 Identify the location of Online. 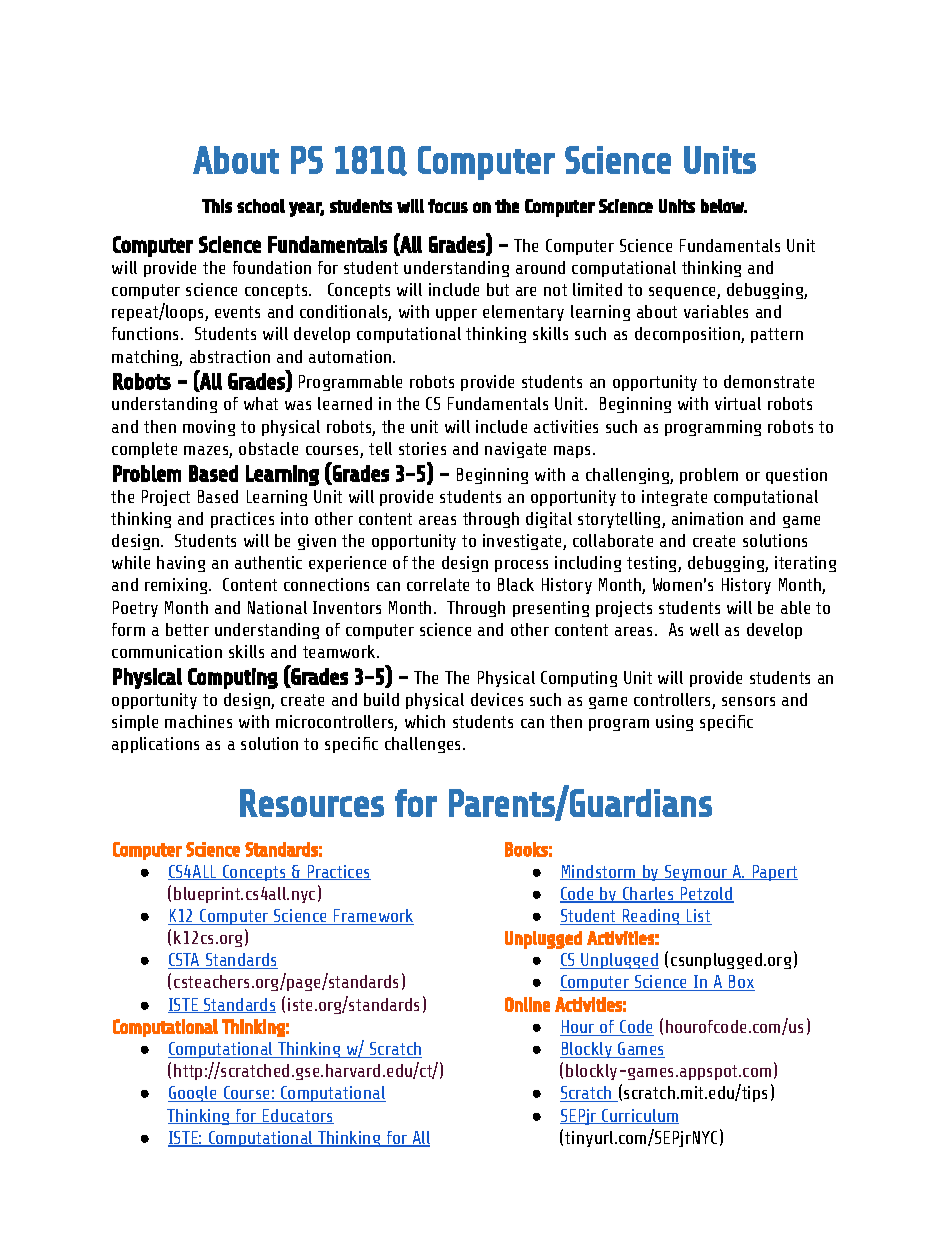
(527, 1004).
